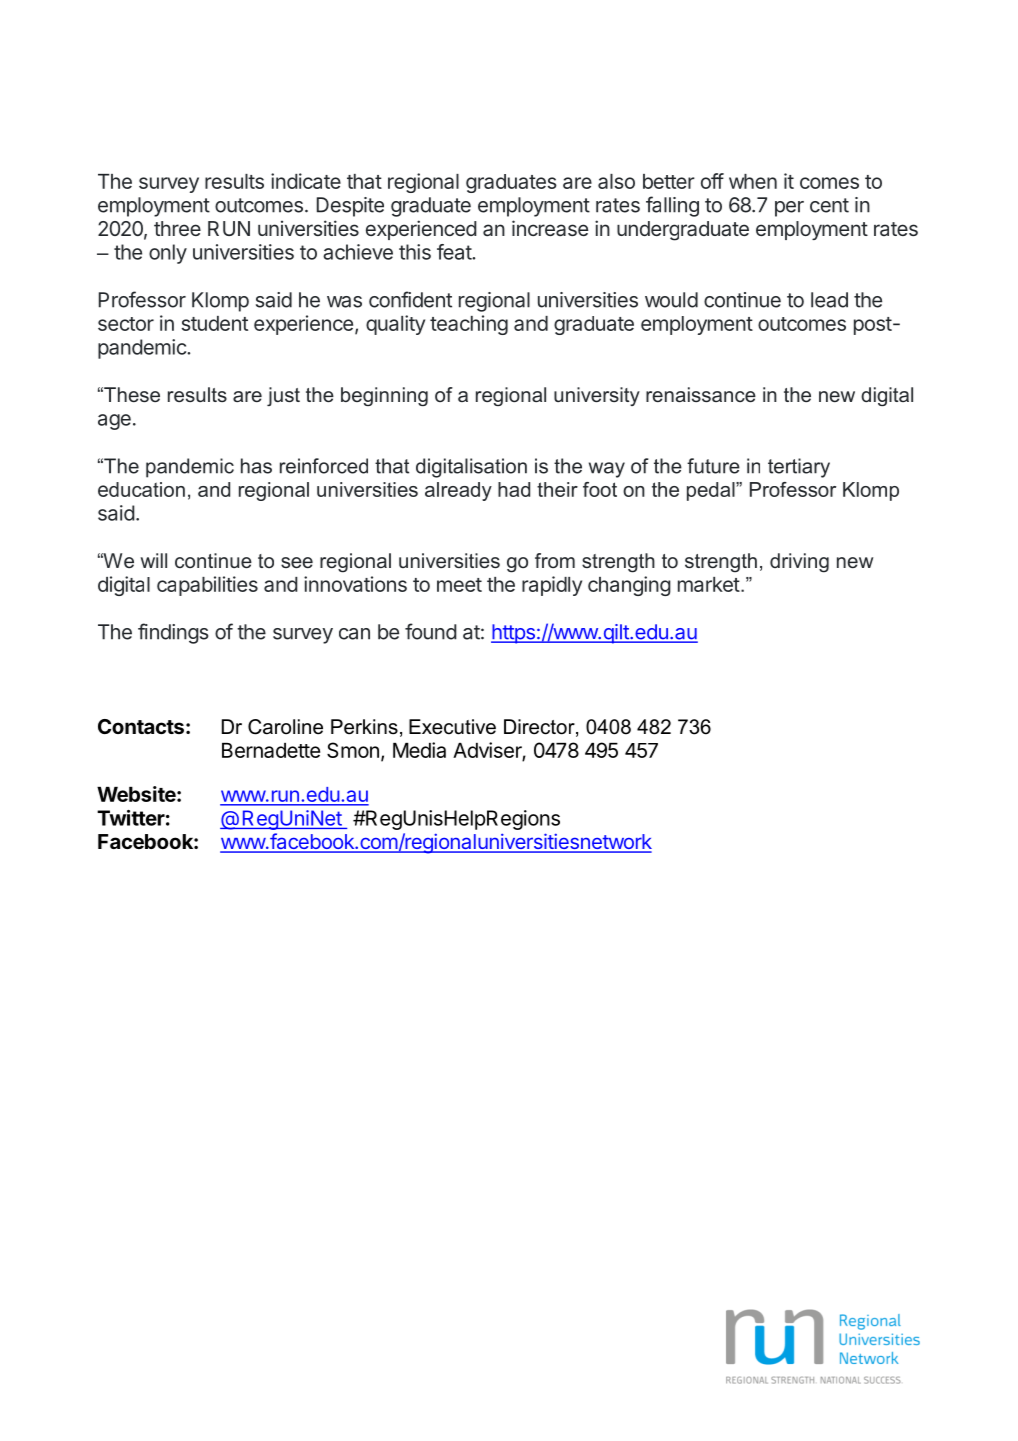  I want to click on when, so click(753, 181).
